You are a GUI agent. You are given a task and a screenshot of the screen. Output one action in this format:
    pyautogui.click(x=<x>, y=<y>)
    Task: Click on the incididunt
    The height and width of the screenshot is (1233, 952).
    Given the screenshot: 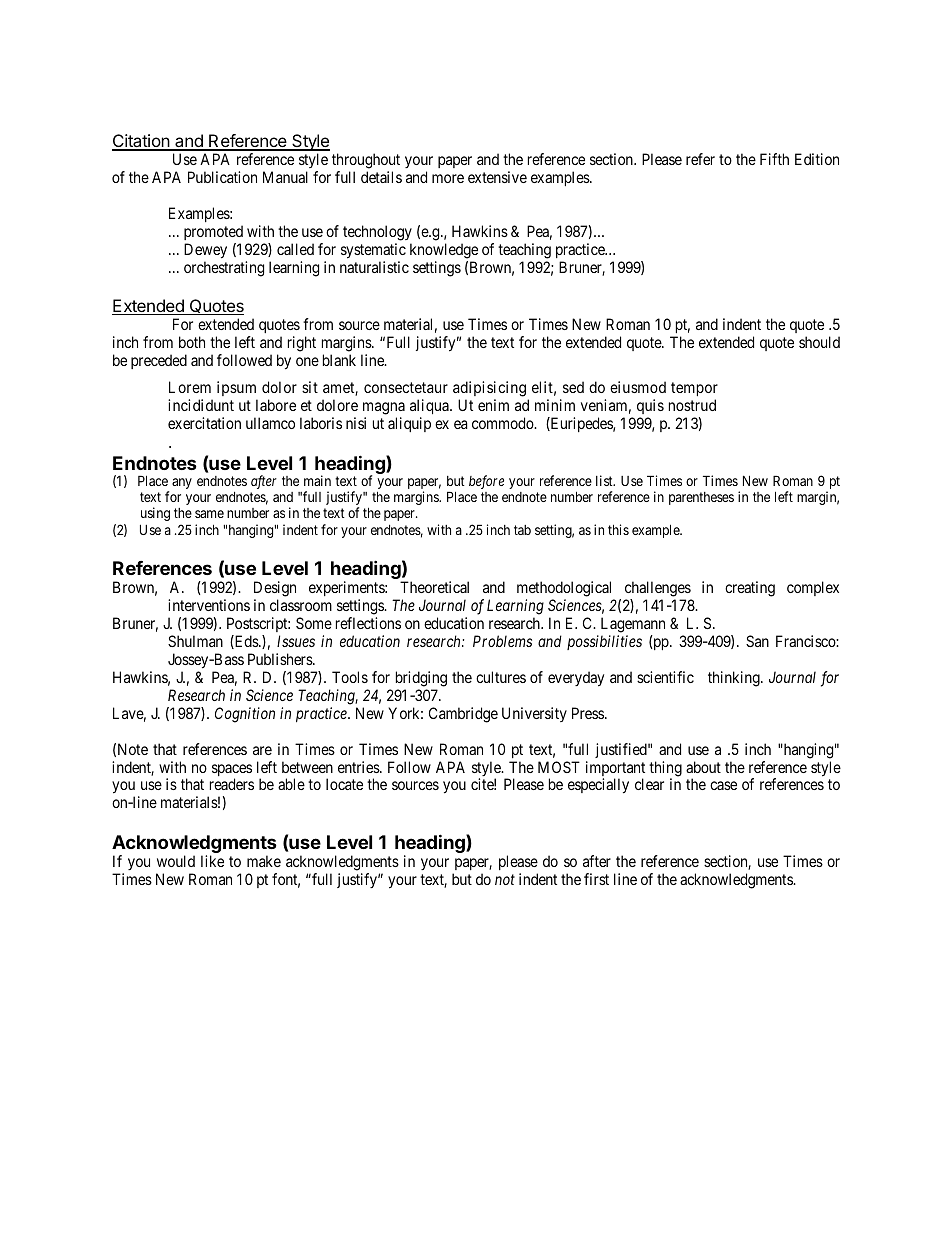 What is the action you would take?
    pyautogui.click(x=201, y=405)
